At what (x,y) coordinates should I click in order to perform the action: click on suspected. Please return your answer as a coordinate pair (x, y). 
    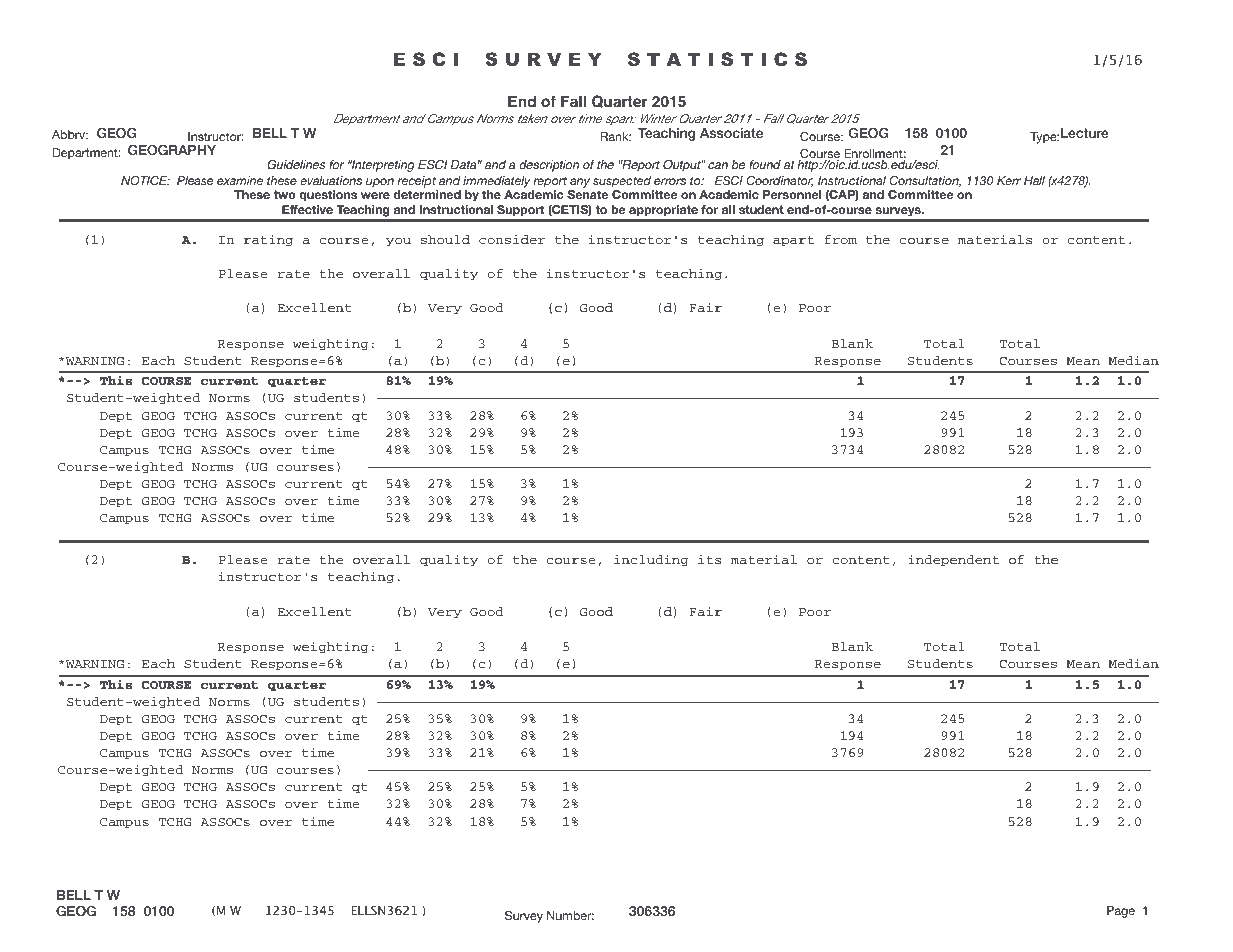
    Looking at the image, I should click on (622, 182).
